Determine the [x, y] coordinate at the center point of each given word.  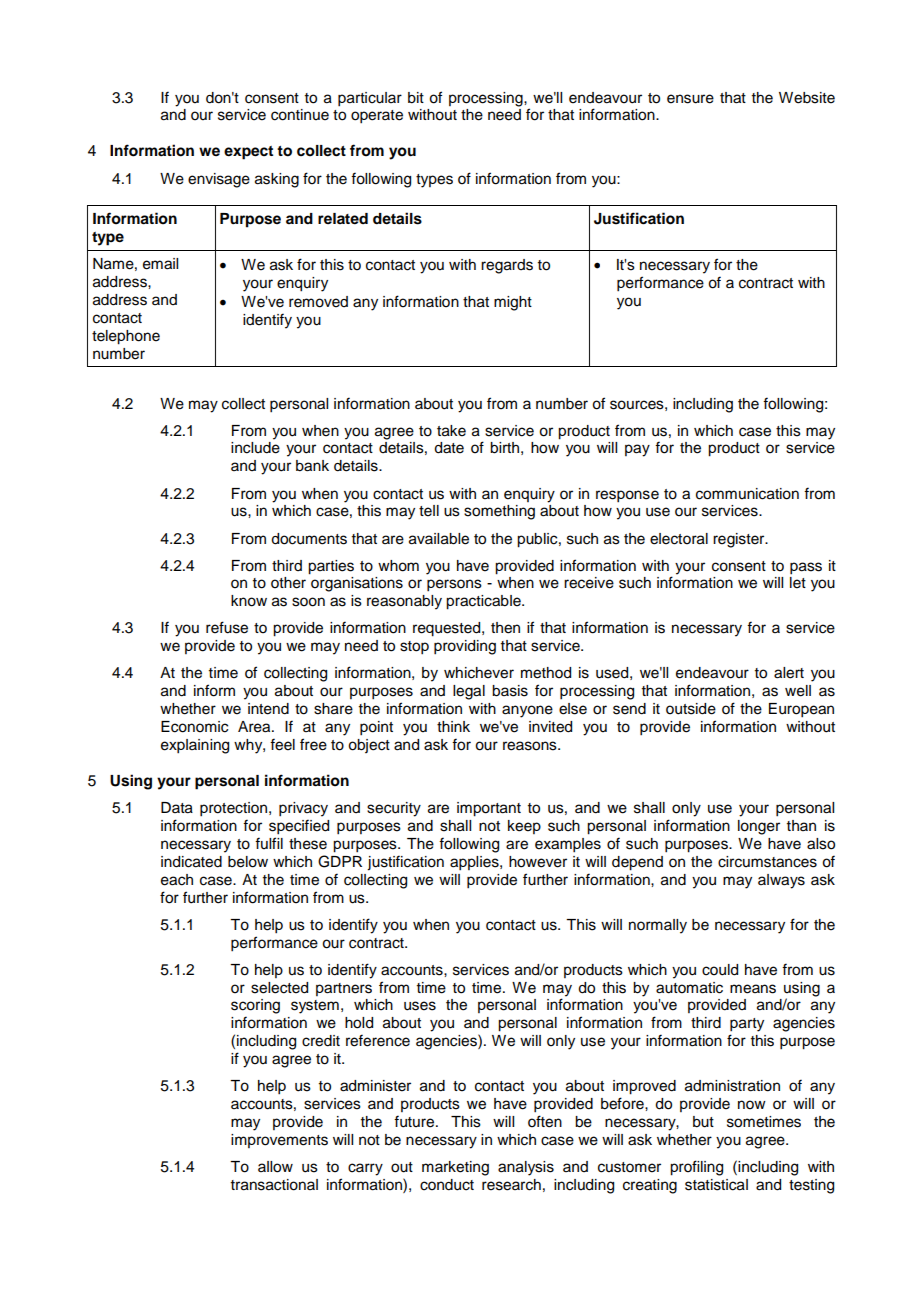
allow [275, 1167]
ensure [690, 99]
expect [248, 153]
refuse [227, 627]
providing [465, 647]
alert [789, 673]
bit [416, 98]
